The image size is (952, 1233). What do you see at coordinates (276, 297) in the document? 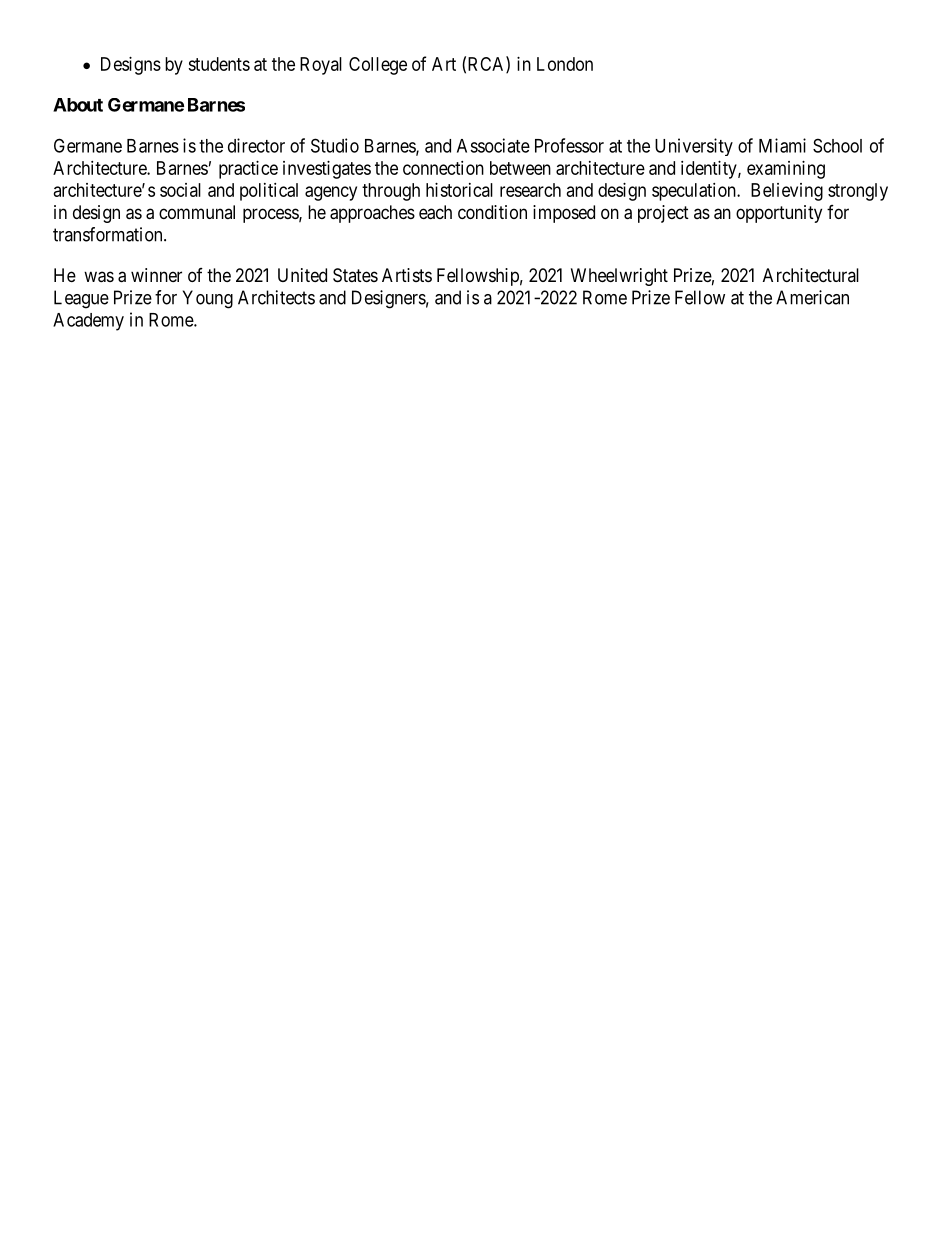
I see `Architects` at bounding box center [276, 297].
